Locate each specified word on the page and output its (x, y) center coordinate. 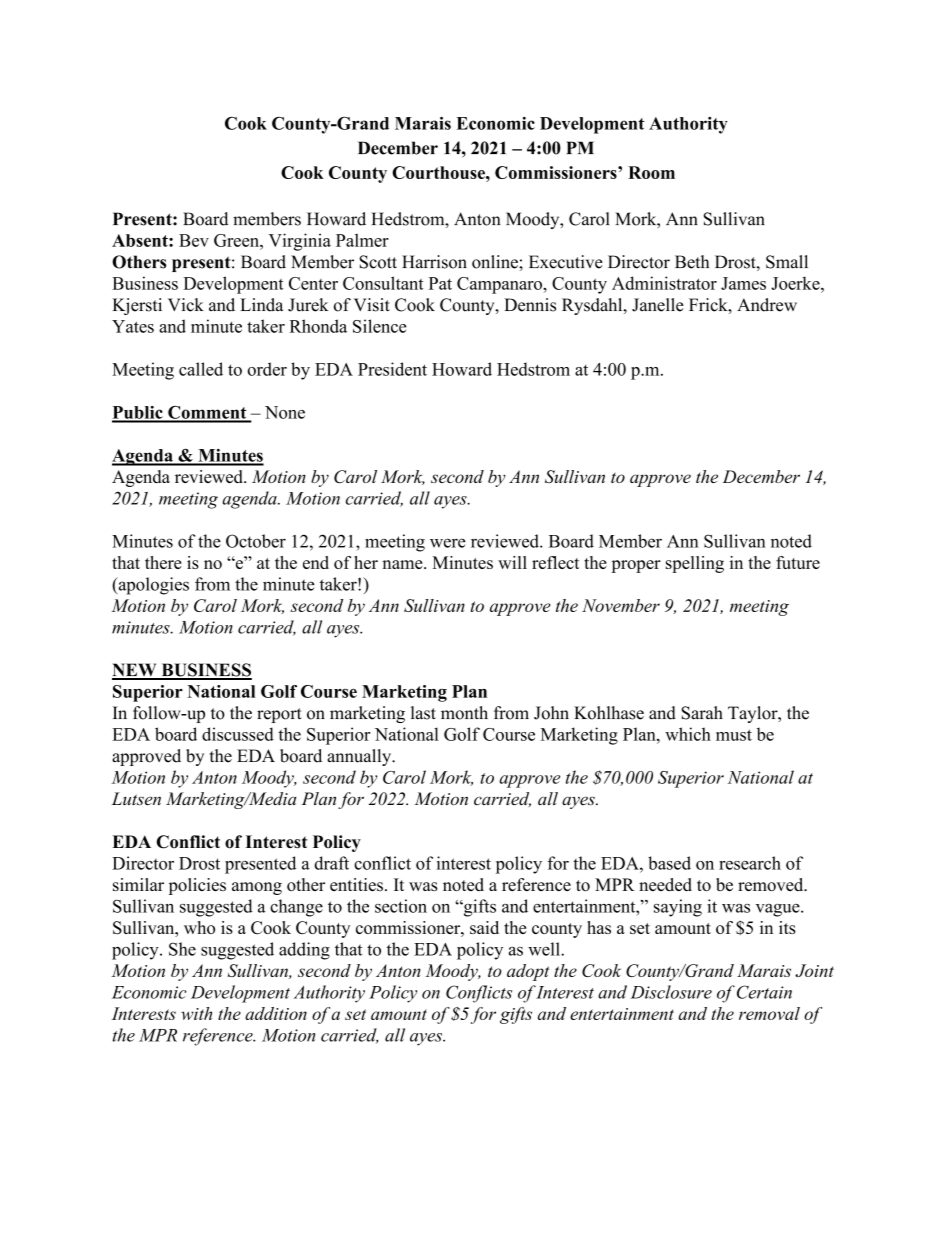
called (201, 369)
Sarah (702, 713)
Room (651, 172)
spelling (695, 564)
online (496, 262)
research (750, 863)
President (392, 369)
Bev (194, 240)
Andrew (767, 305)
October (256, 541)
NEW (135, 671)
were (448, 543)
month (464, 713)
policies (197, 886)
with (196, 1013)
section (401, 906)
